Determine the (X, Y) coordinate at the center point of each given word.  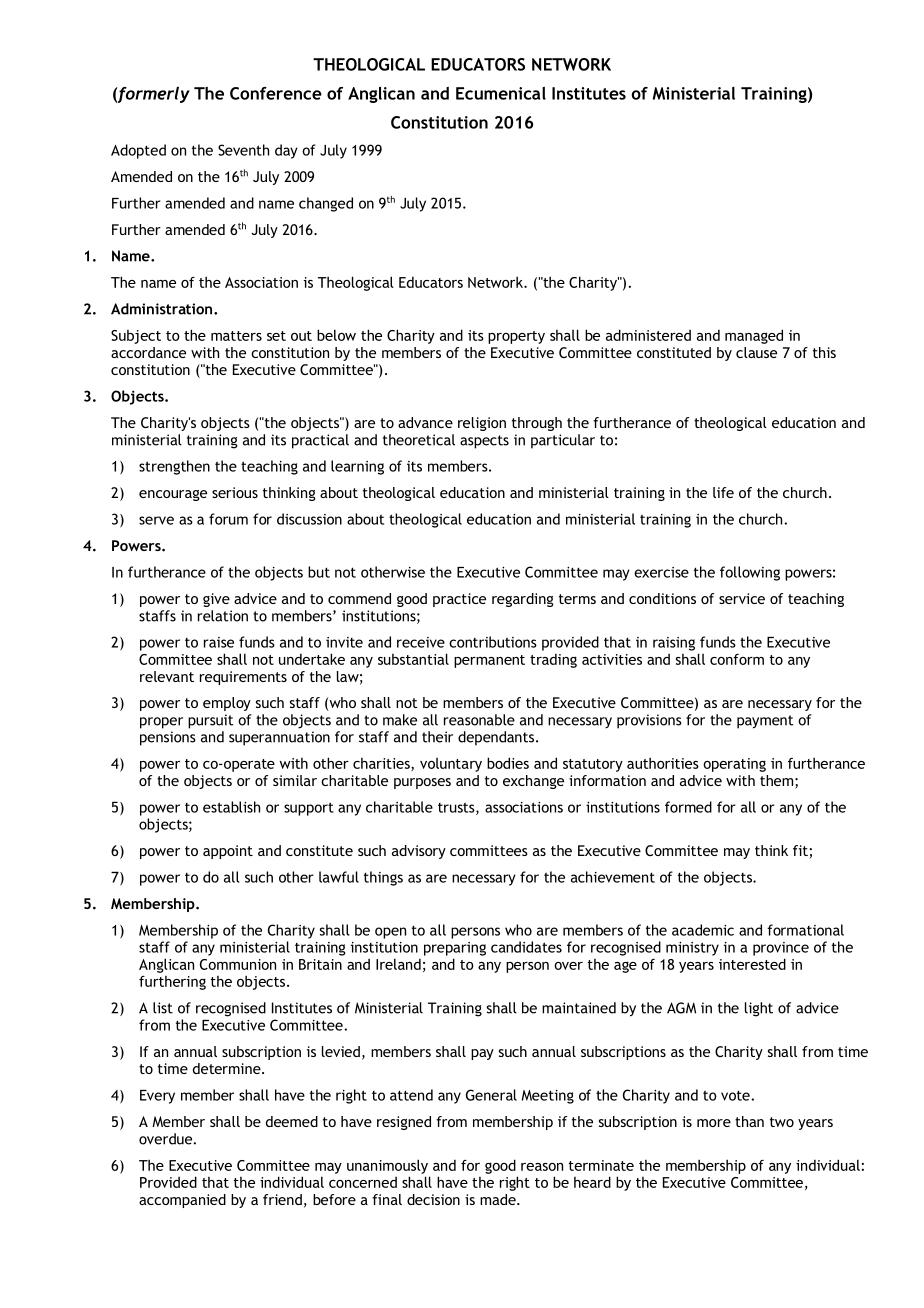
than (749, 1121)
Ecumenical (501, 93)
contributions (493, 642)
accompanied (182, 1201)
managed (754, 336)
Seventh (243, 150)
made (499, 1199)
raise (219, 642)
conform (737, 659)
